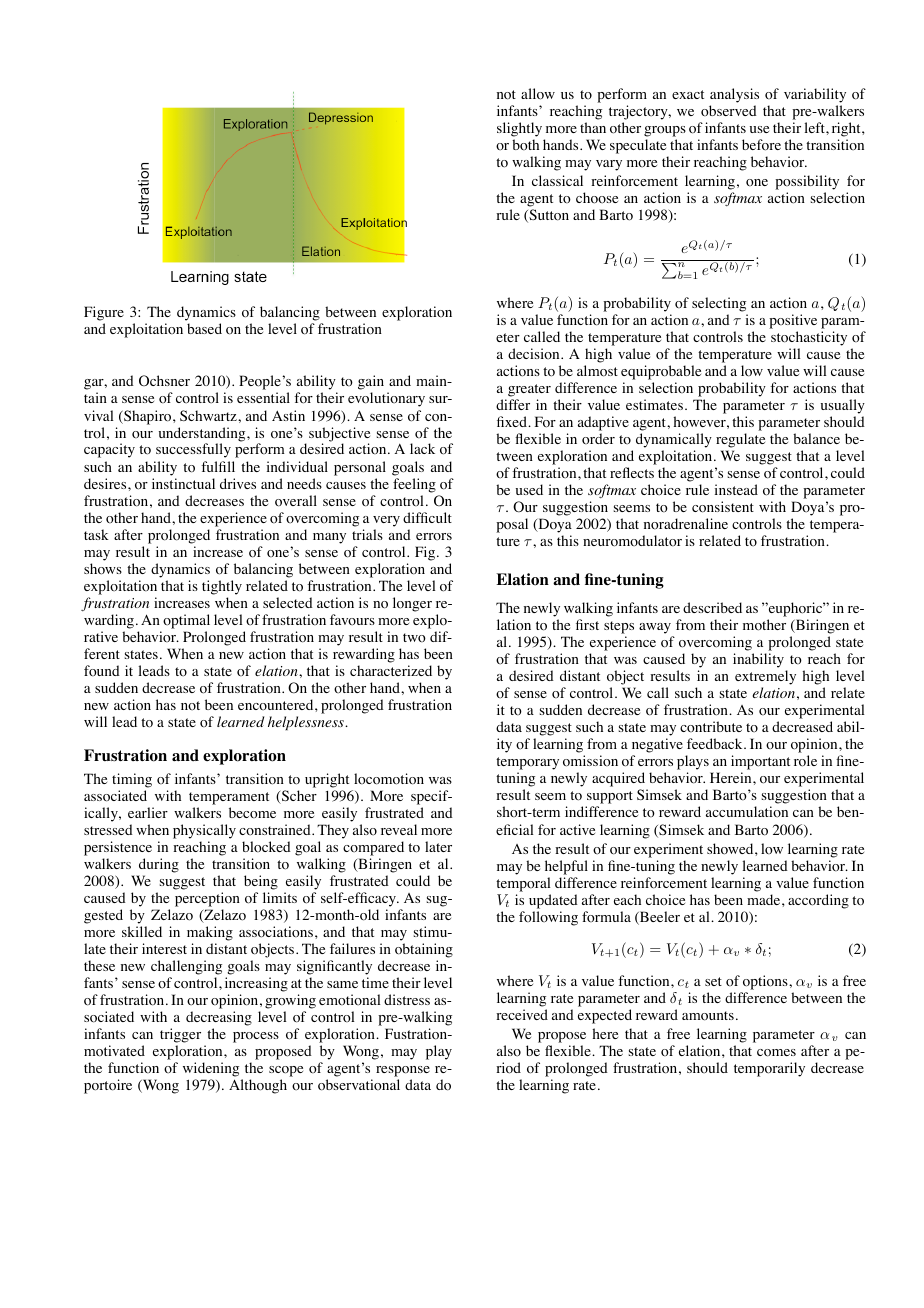 Image resolution: width=924 pixels, height=1308 pixels. Describe the element at coordinates (776, 1053) in the screenshot. I see `comes` at that location.
